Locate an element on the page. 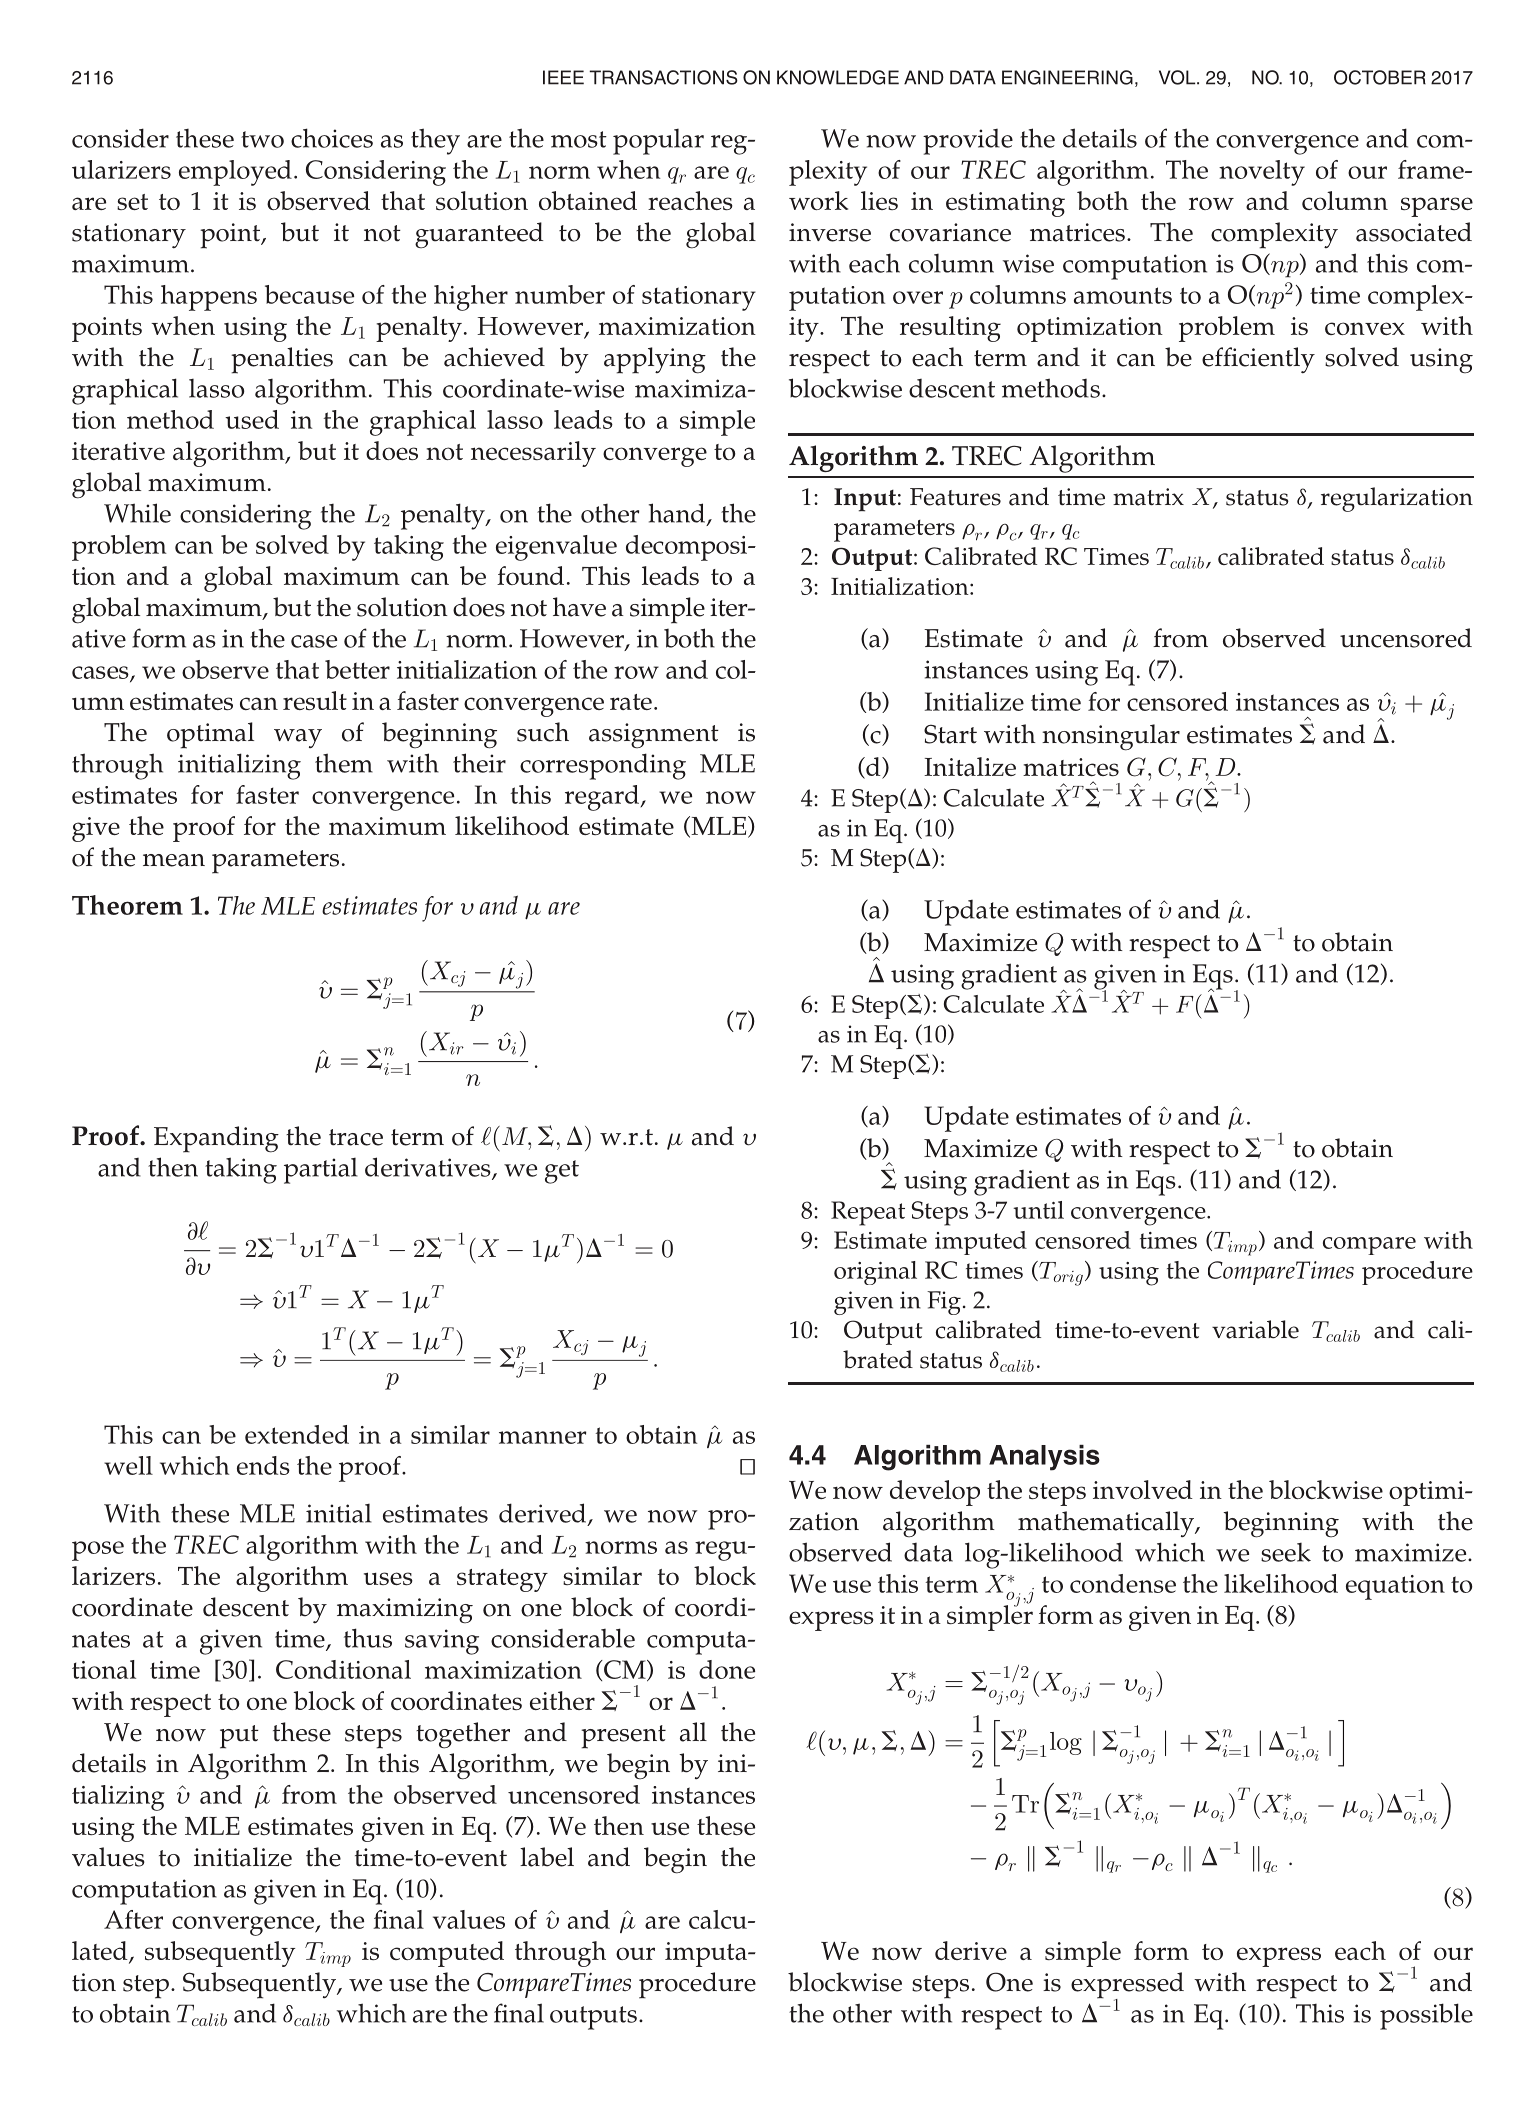 The height and width of the page is (2103, 1540). matrix is located at coordinates (1148, 497).
